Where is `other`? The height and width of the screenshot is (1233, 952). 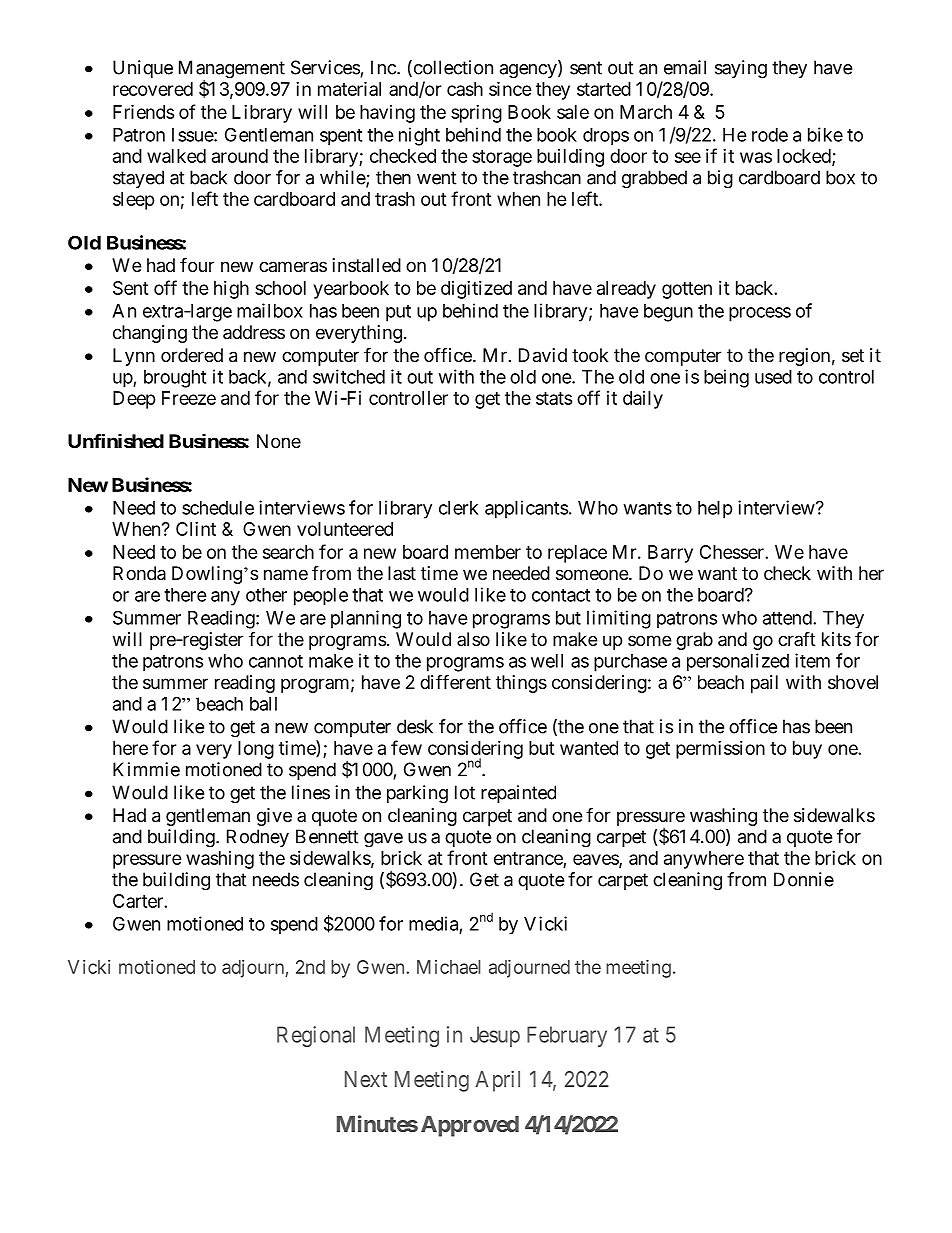
other is located at coordinates (266, 595).
